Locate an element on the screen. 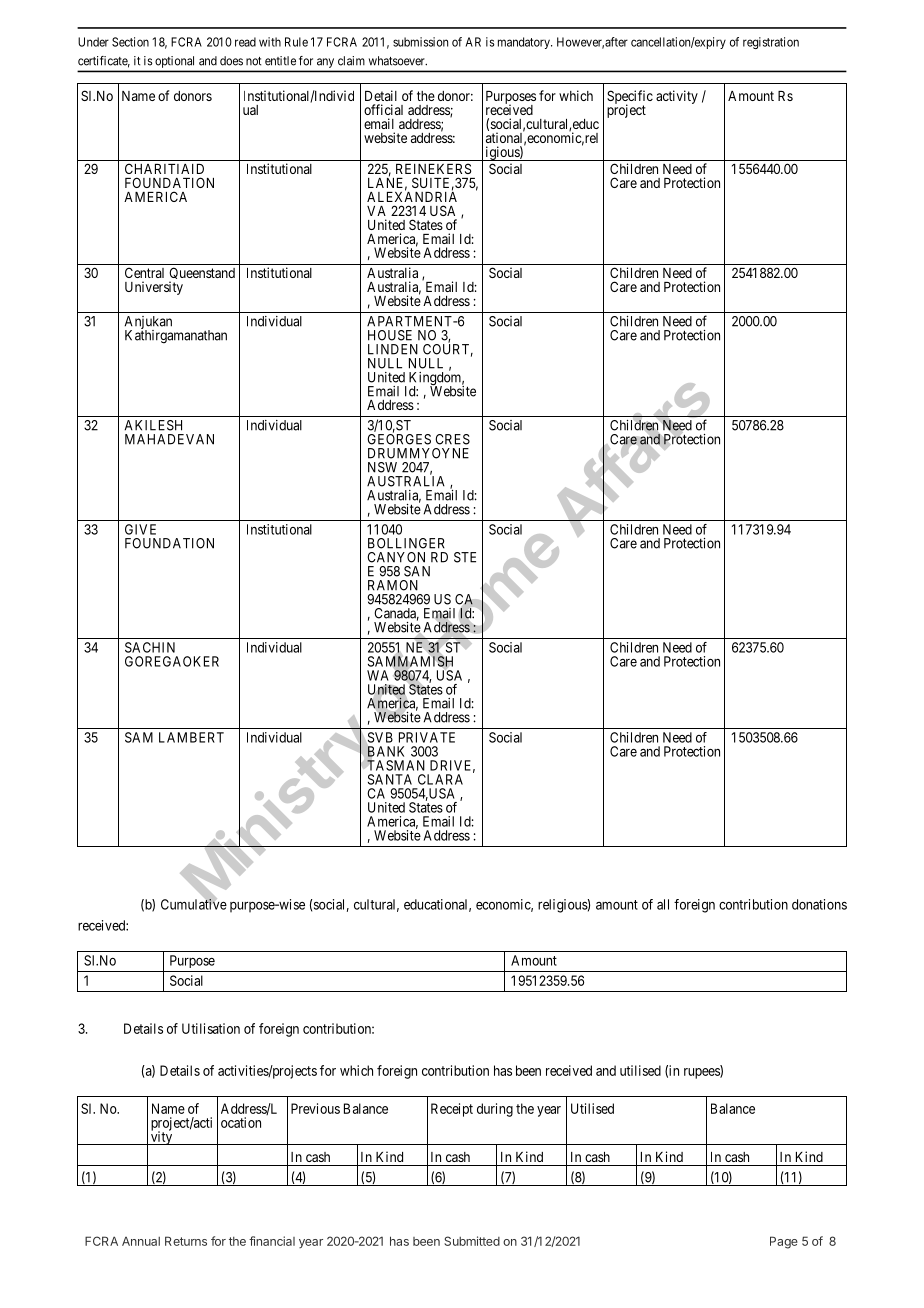 Image resolution: width=924 pixels, height=1308 pixels. submission is located at coordinates (420, 42).
